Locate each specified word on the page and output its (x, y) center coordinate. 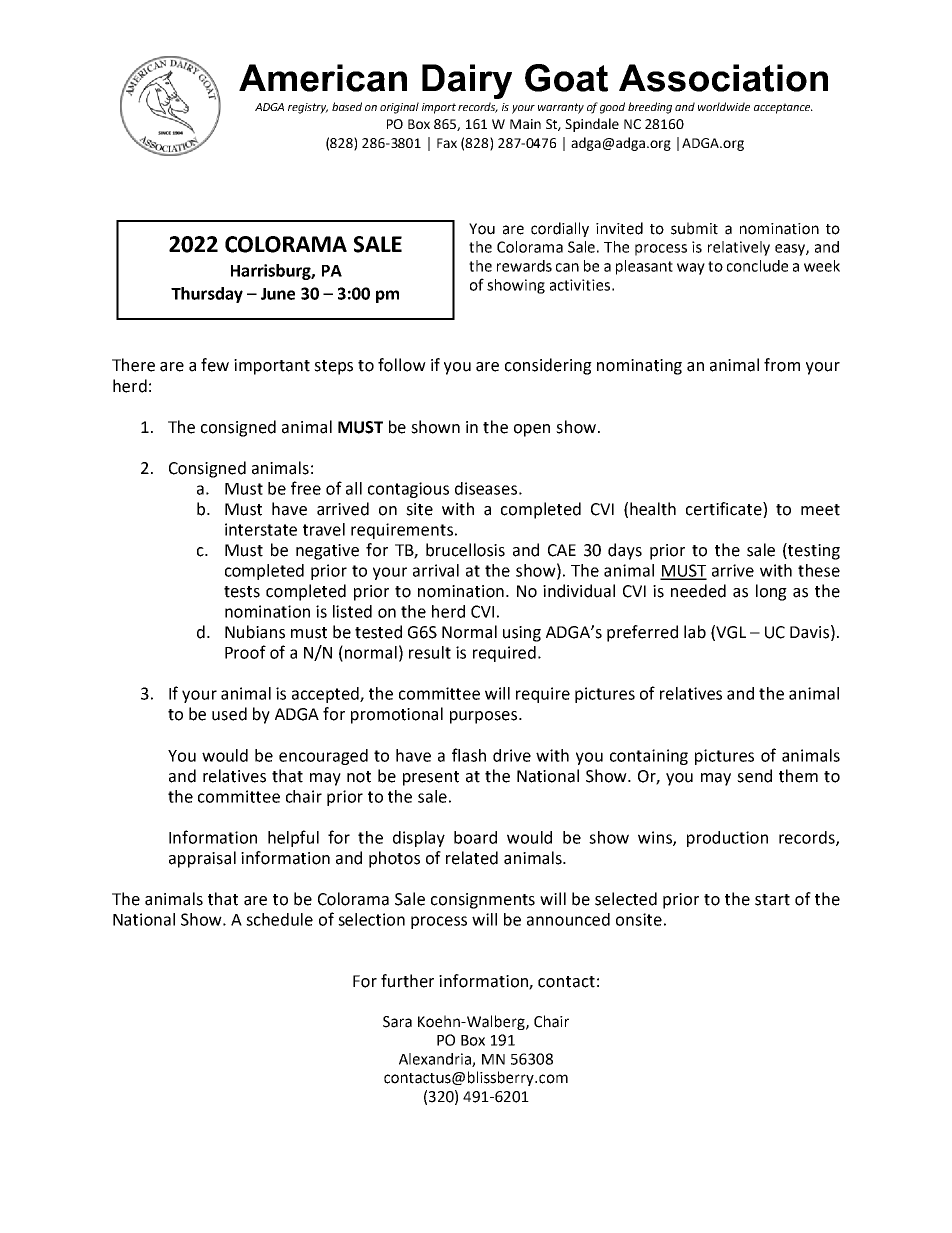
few (215, 365)
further (407, 981)
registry (308, 108)
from (782, 365)
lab (695, 632)
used (229, 714)
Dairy (467, 81)
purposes (485, 717)
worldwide (724, 106)
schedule (279, 919)
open (532, 430)
